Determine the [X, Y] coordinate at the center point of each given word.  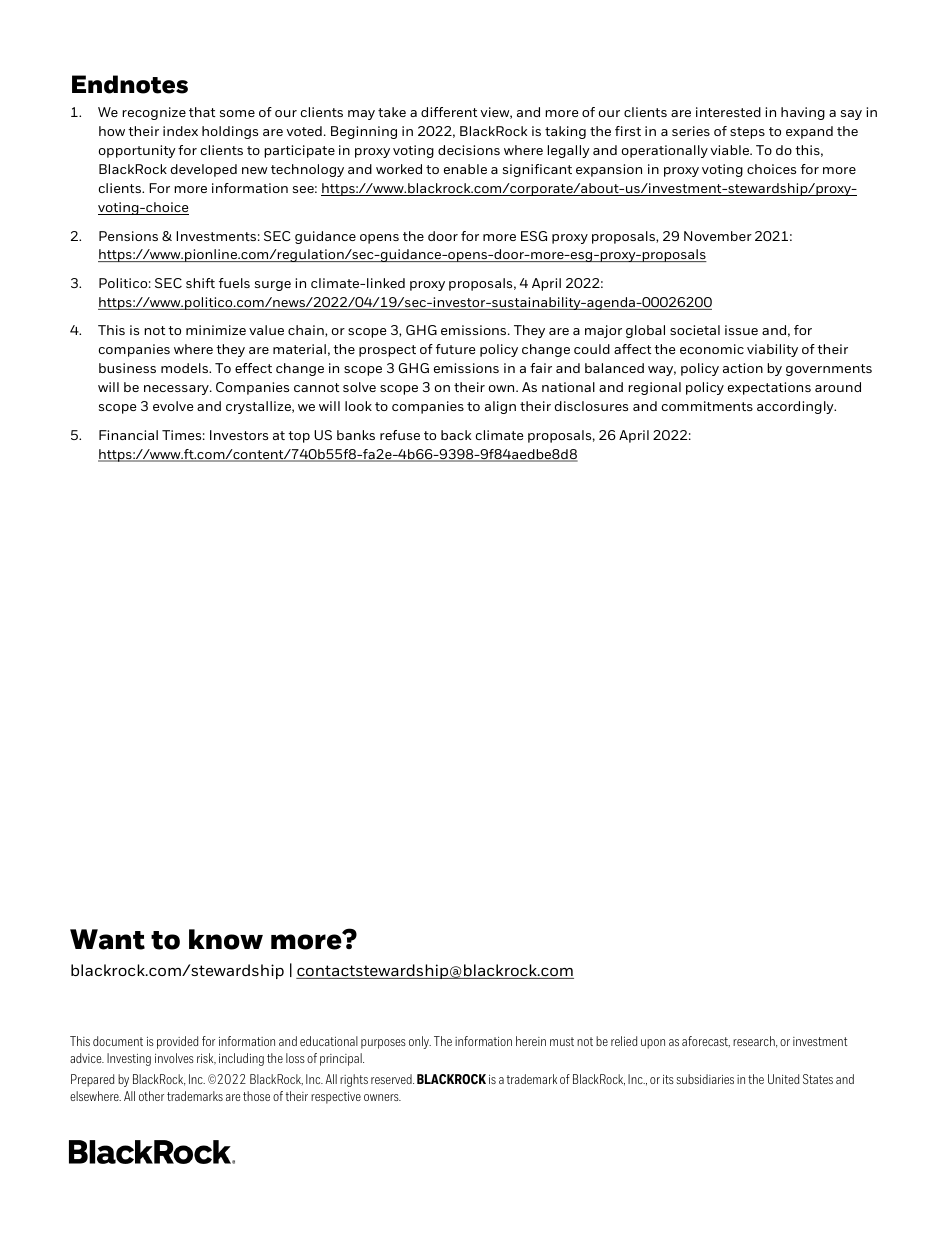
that [202, 112]
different [449, 112]
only [420, 1042]
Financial [128, 435]
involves [174, 1058]
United [783, 1079]
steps [747, 133]
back [456, 435]
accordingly [796, 407]
